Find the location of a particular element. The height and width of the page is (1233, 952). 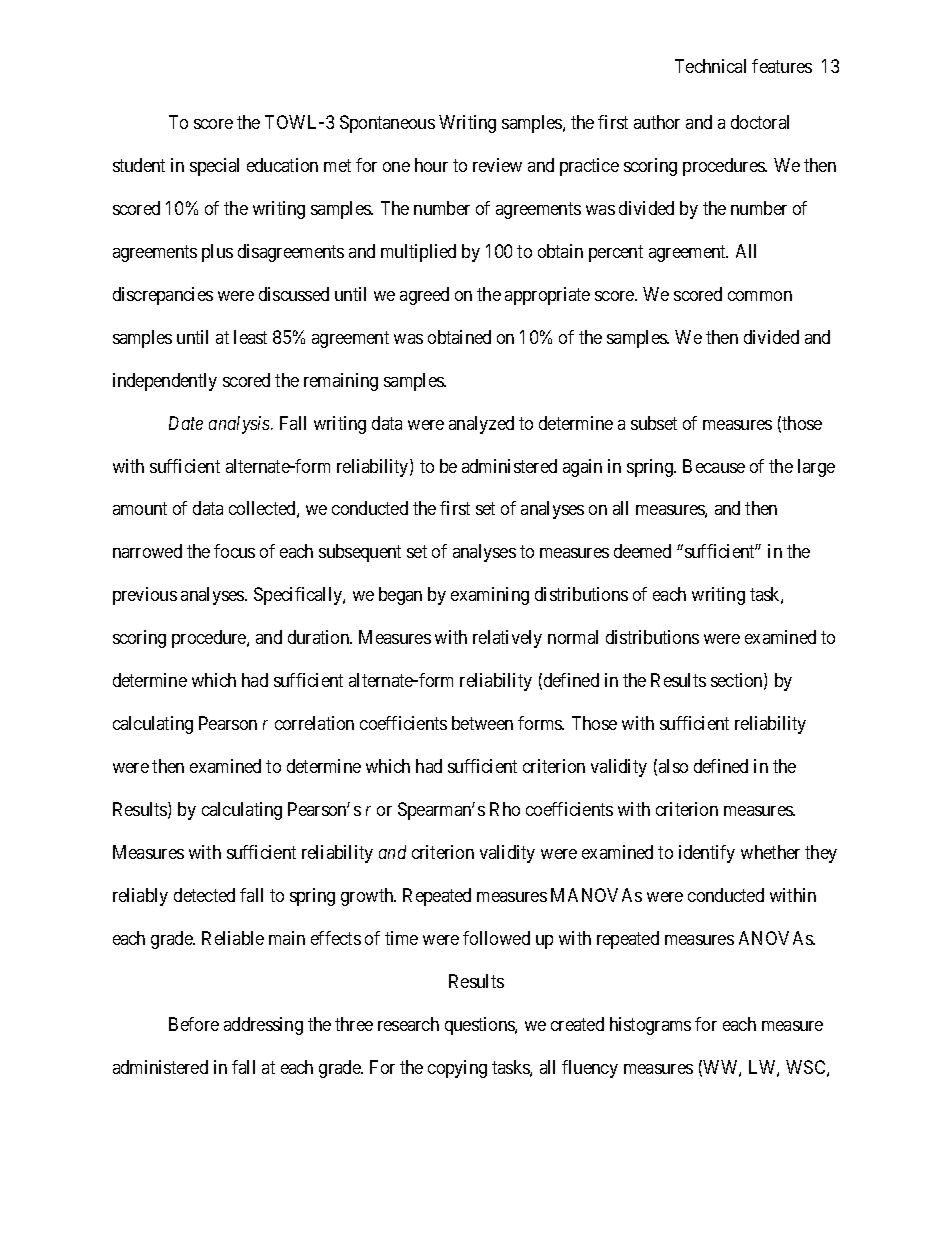

questions is located at coordinates (480, 1026).
